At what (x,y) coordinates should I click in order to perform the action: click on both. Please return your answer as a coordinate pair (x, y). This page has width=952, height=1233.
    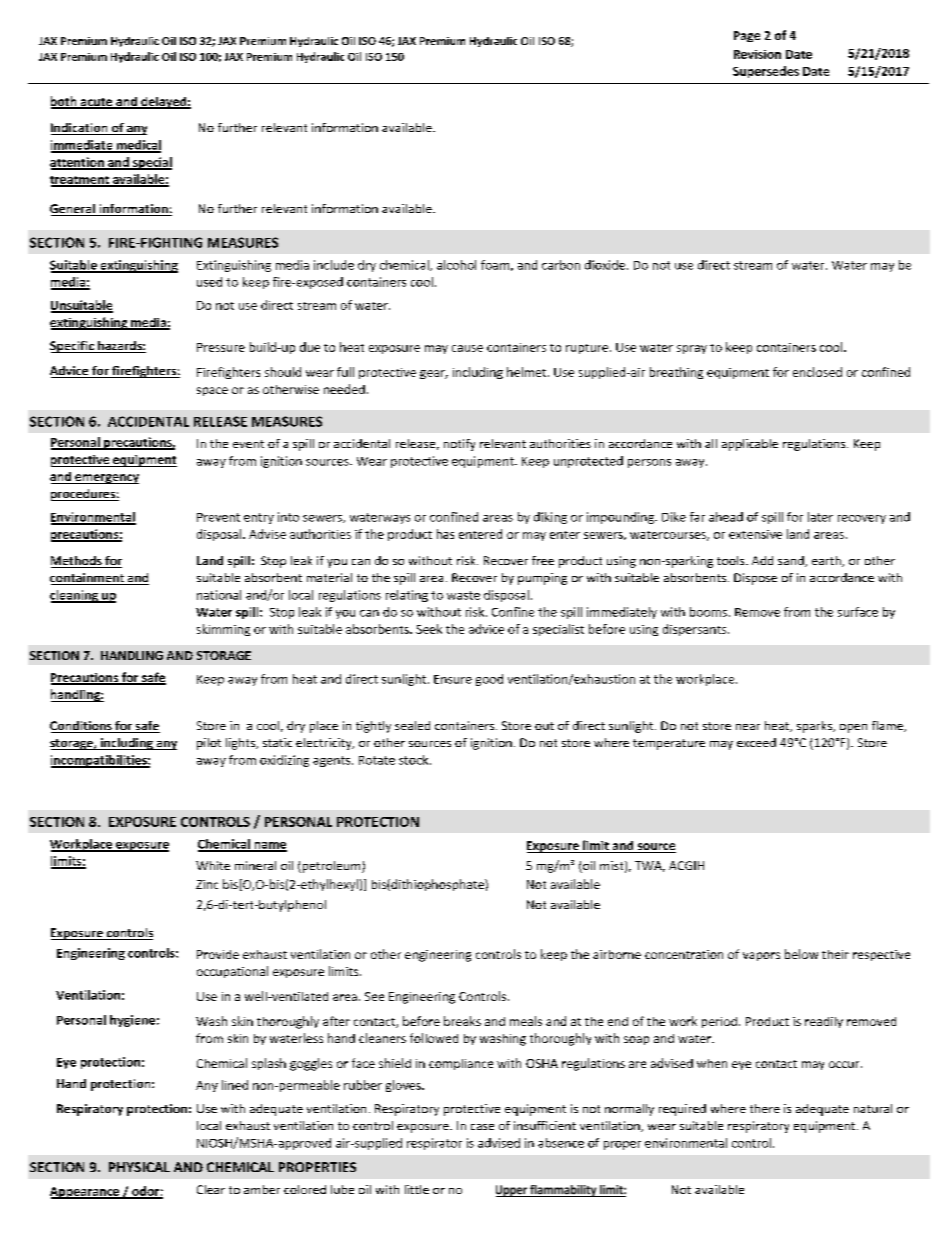
    Looking at the image, I should click on (65, 102).
